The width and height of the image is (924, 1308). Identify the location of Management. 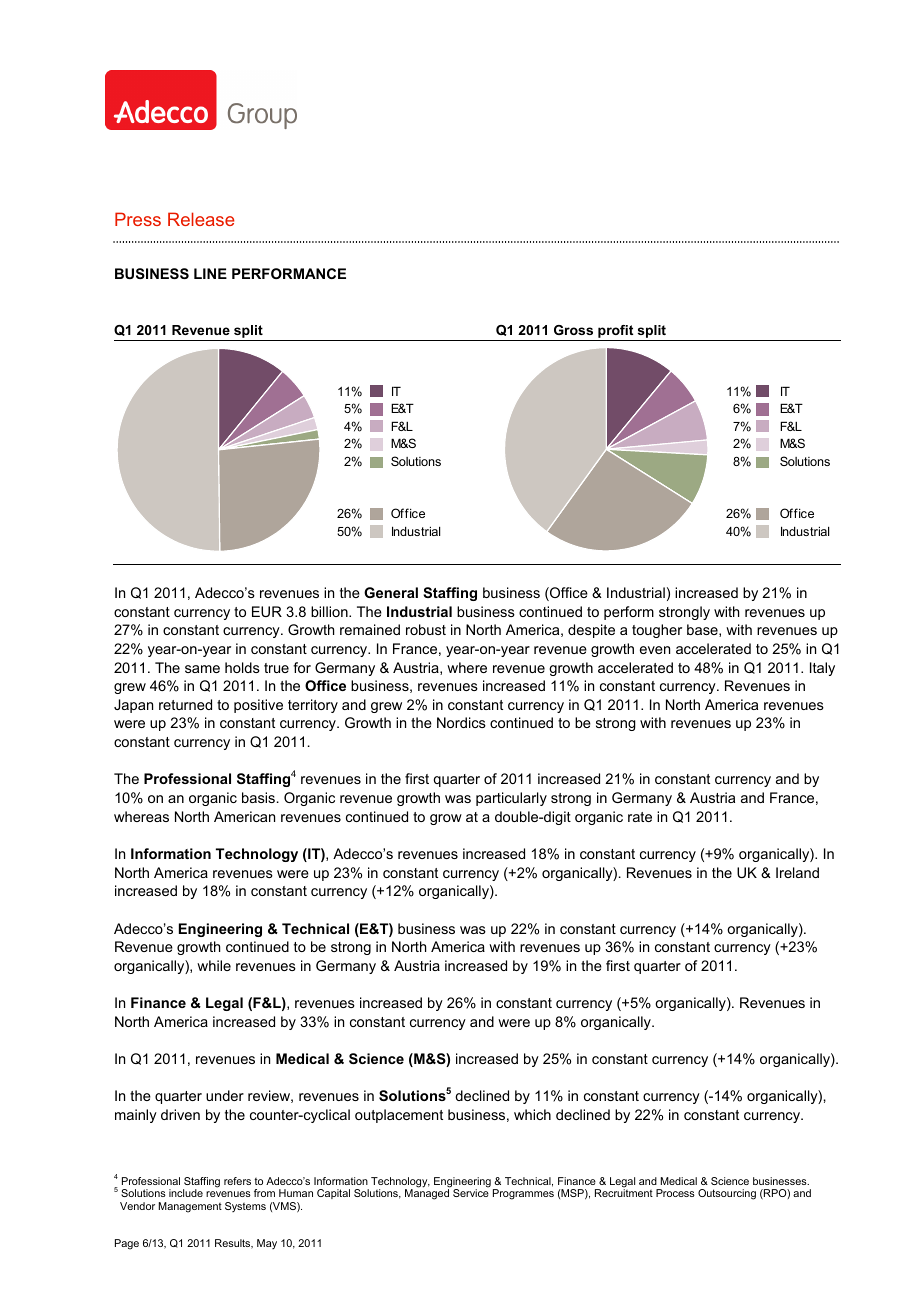
(190, 1207).
